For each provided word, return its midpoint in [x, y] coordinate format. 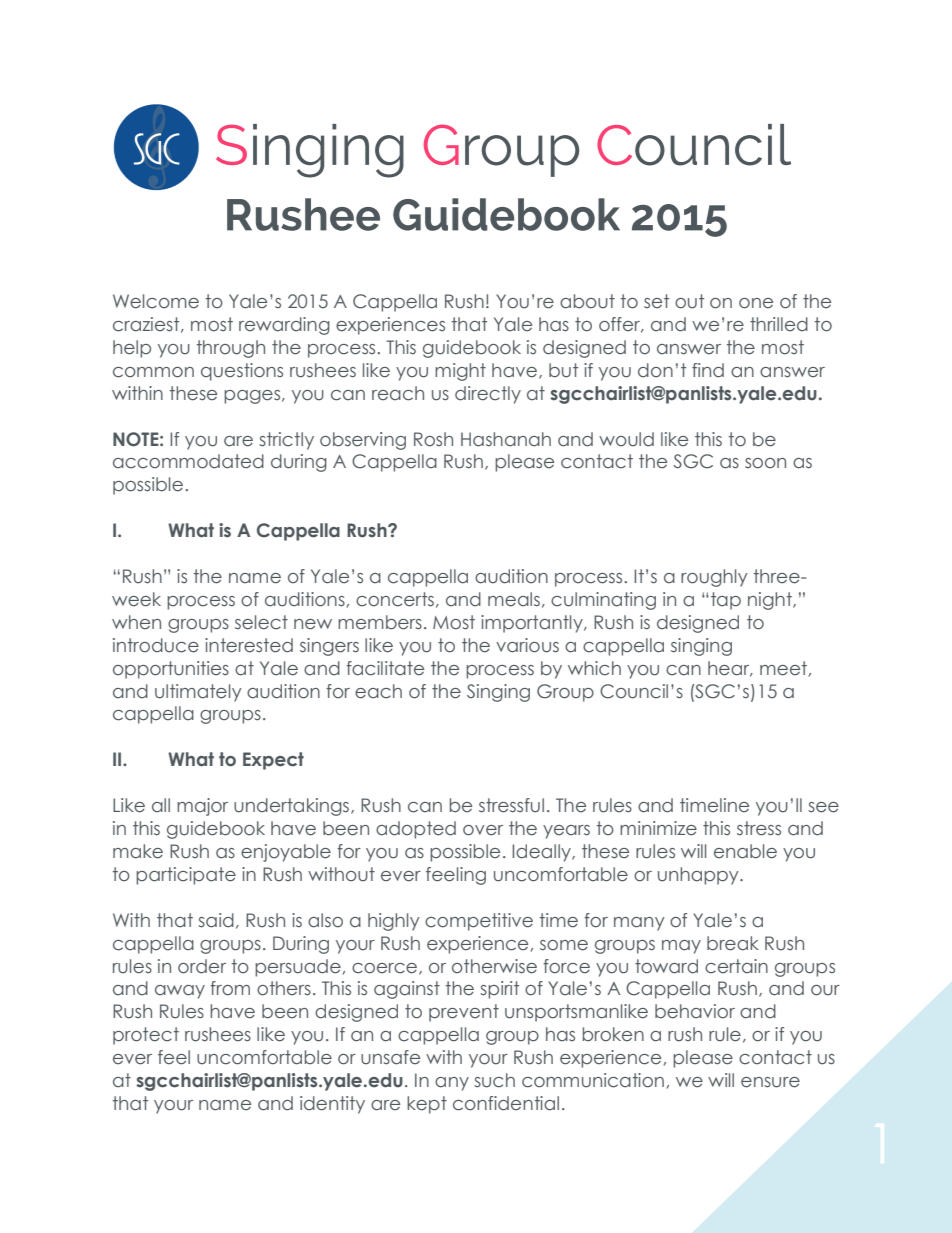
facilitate [385, 668]
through [231, 349]
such [494, 1080]
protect [146, 1036]
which [594, 668]
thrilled [779, 324]
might [460, 372]
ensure [770, 1082]
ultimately [198, 693]
